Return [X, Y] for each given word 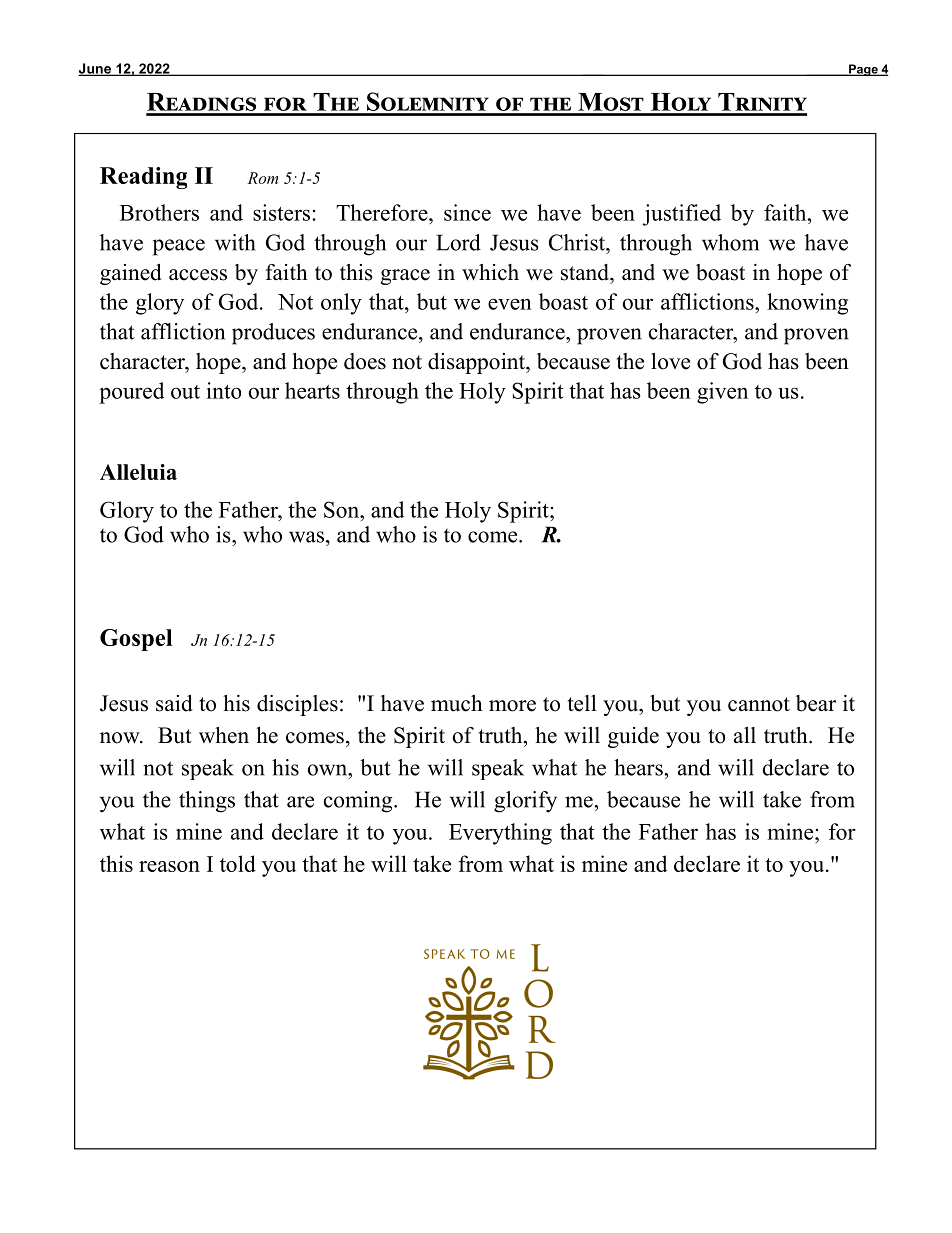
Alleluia [138, 472]
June [95, 69]
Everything [500, 834]
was [306, 537]
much [457, 703]
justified [681, 215]
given [722, 393]
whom [730, 242]
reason [169, 866]
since [467, 212]
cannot [759, 704]
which [490, 272]
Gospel [136, 640]
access [198, 275]
